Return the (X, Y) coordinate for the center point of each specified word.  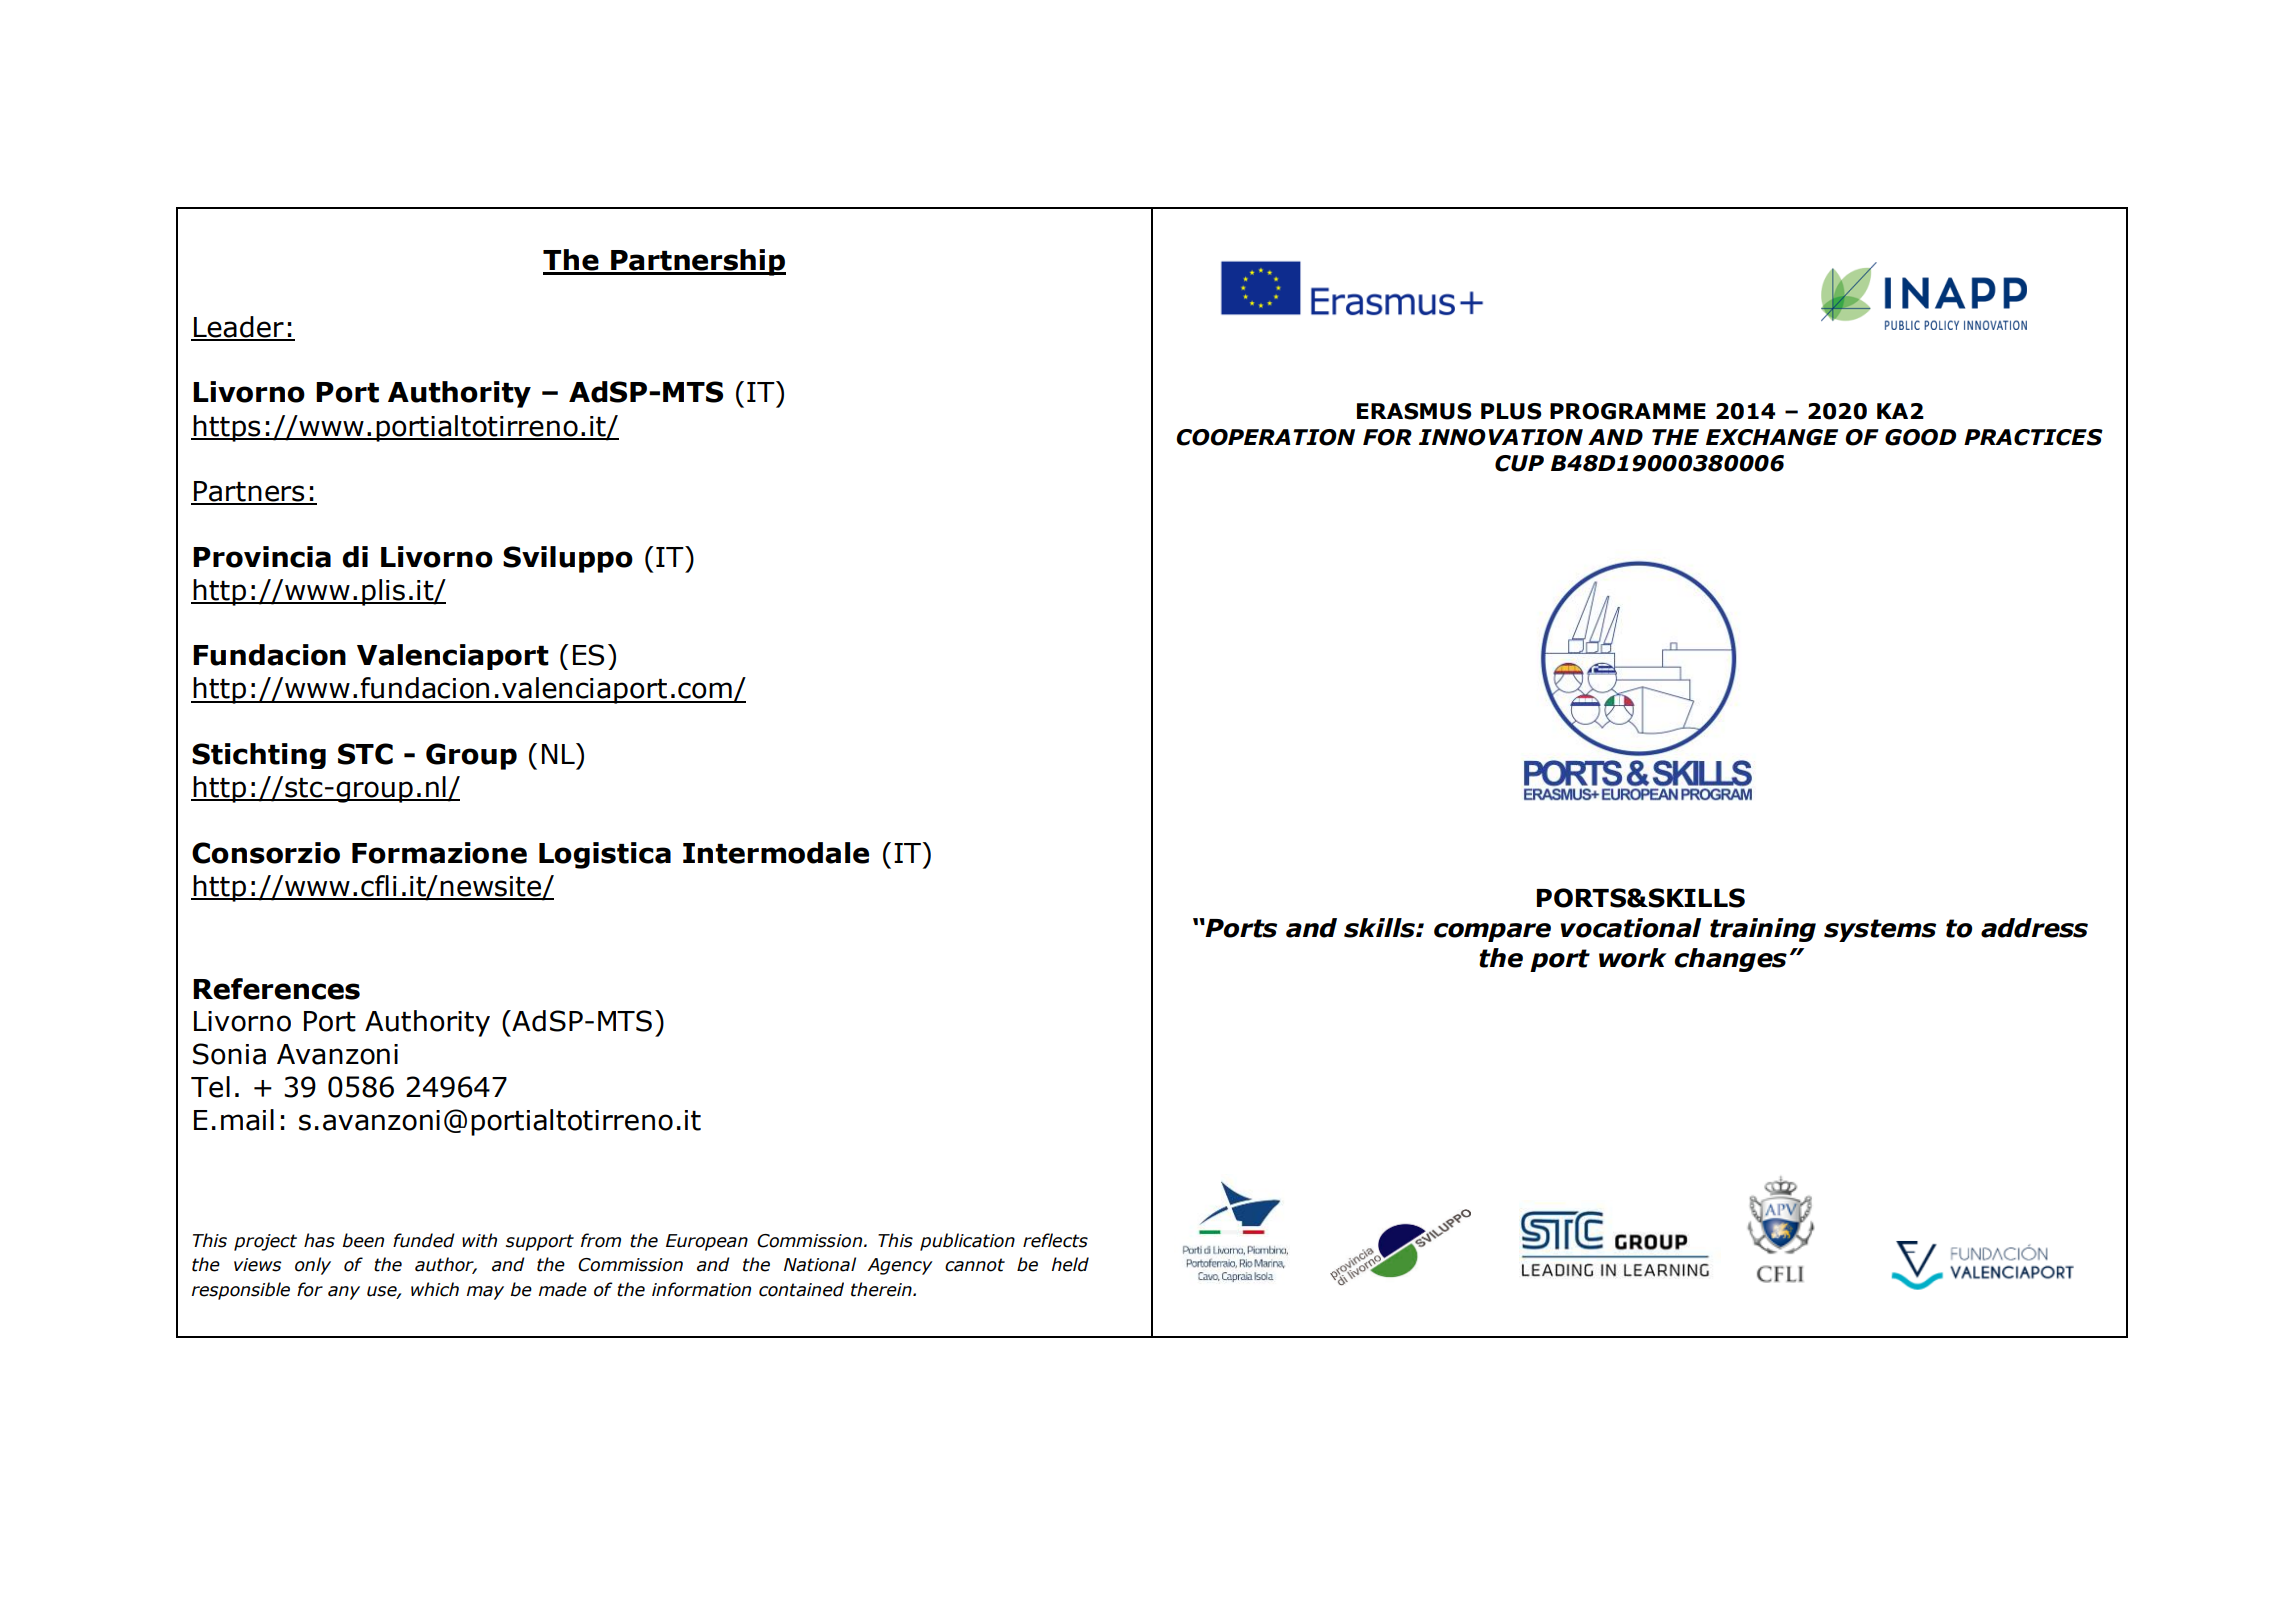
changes (1730, 960)
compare (1492, 932)
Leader (239, 328)
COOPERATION (1265, 437)
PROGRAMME (1628, 411)
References (276, 989)
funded (424, 1240)
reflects (1055, 1240)
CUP (1519, 463)
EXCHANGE (1772, 437)
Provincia (262, 557)
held (1070, 1264)
